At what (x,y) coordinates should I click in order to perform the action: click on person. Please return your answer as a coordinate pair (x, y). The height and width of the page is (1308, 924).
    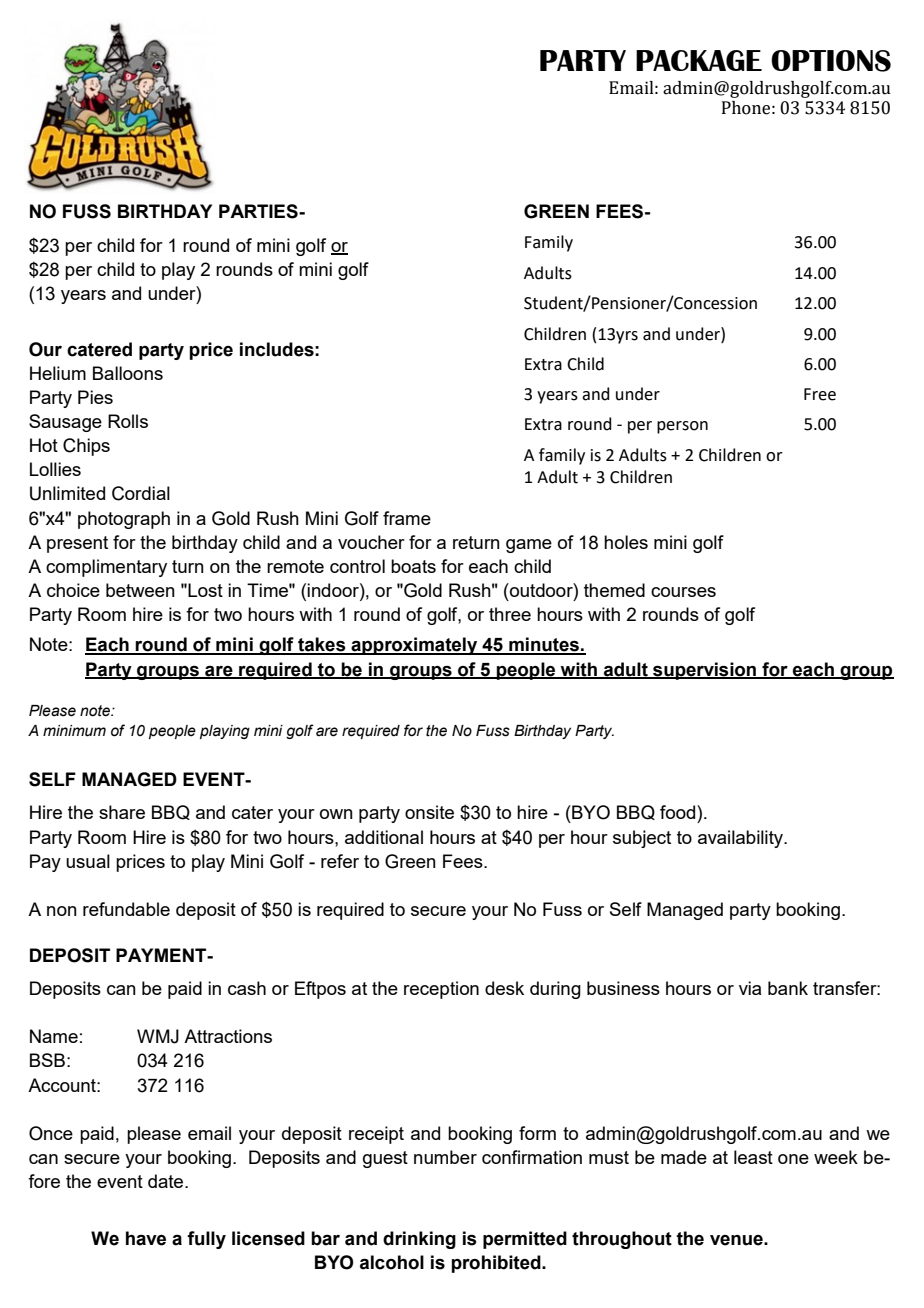
    Looking at the image, I should click on (682, 427).
